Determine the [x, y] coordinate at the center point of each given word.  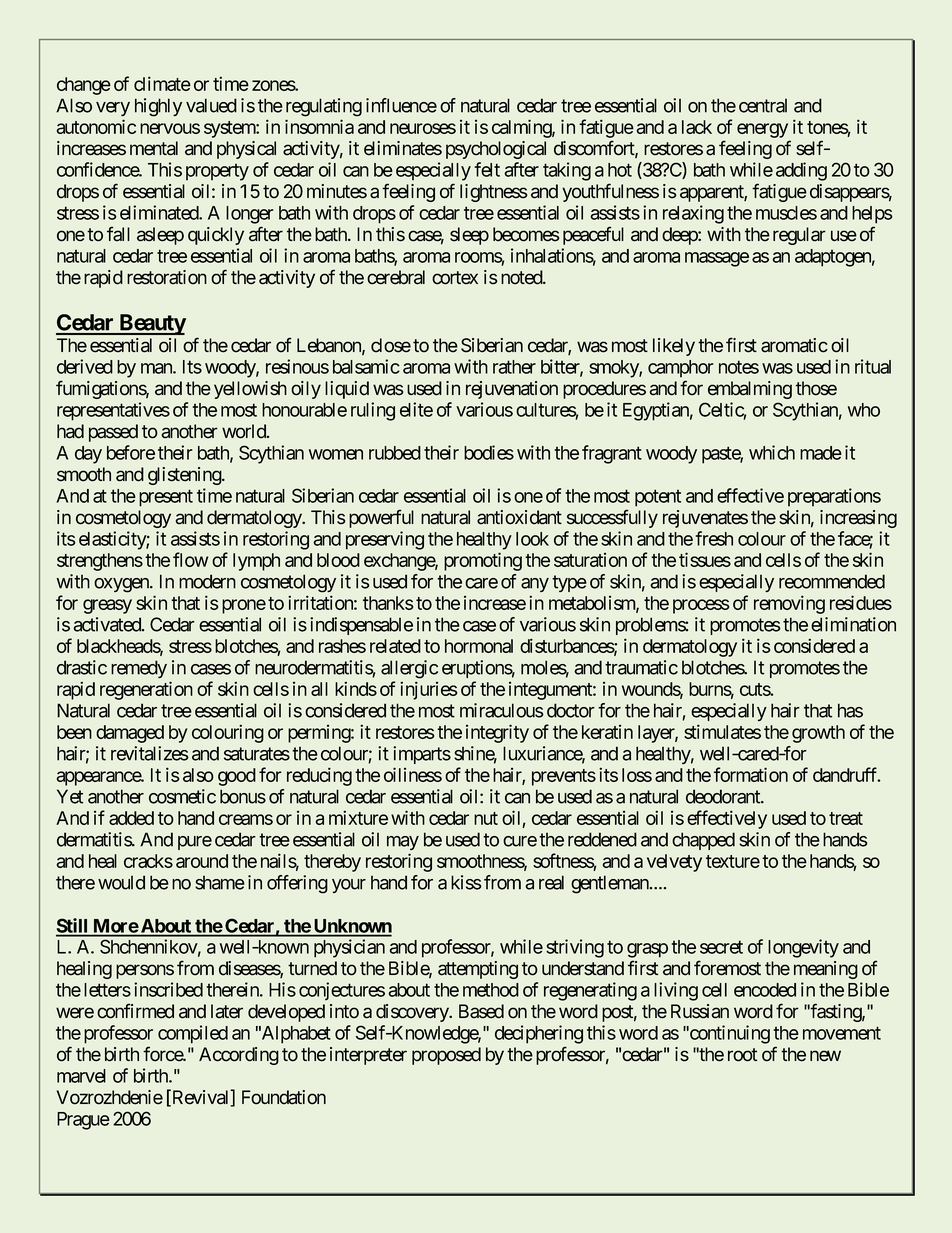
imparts [422, 755]
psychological [496, 150]
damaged [130, 734]
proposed [446, 1056]
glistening [185, 476]
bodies [489, 452]
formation [751, 774]
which [772, 452]
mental [154, 148]
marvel [81, 1076]
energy [762, 130]
